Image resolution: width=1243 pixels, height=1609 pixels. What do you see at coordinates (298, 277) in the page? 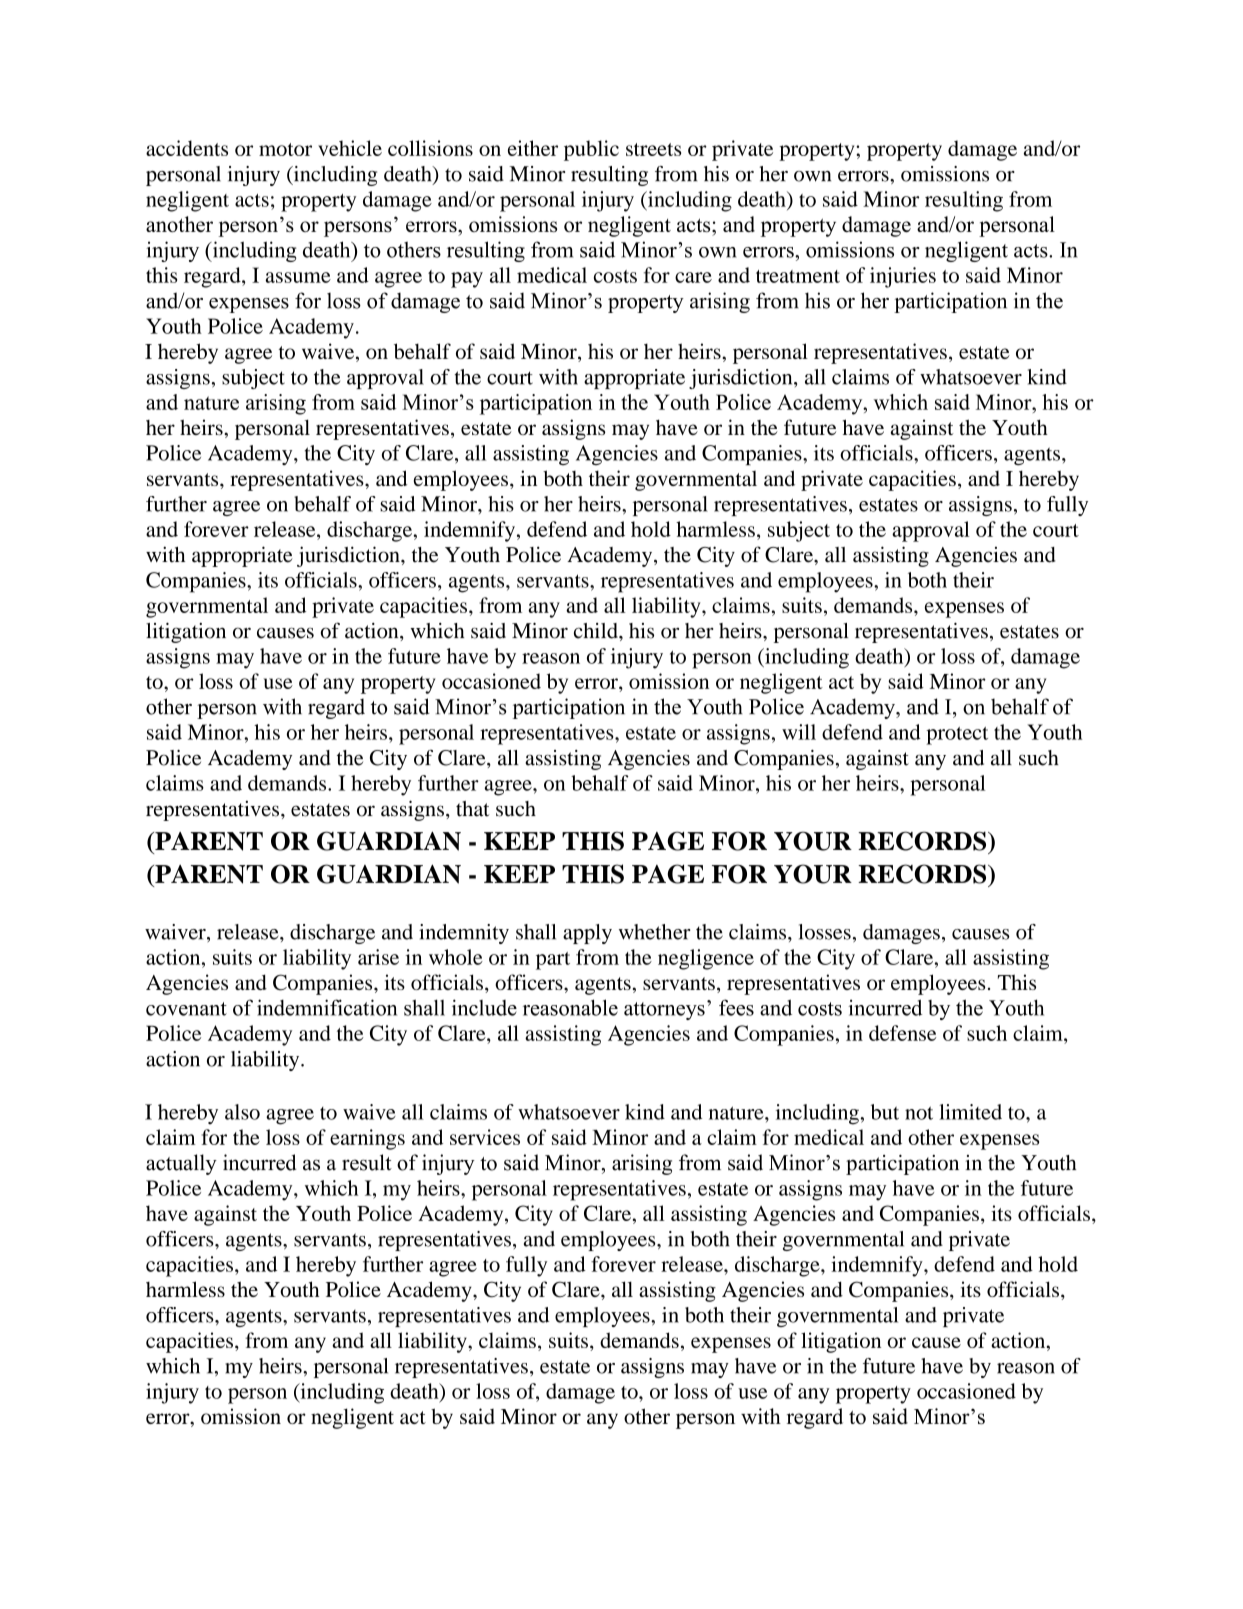
I see `assume` at bounding box center [298, 277].
